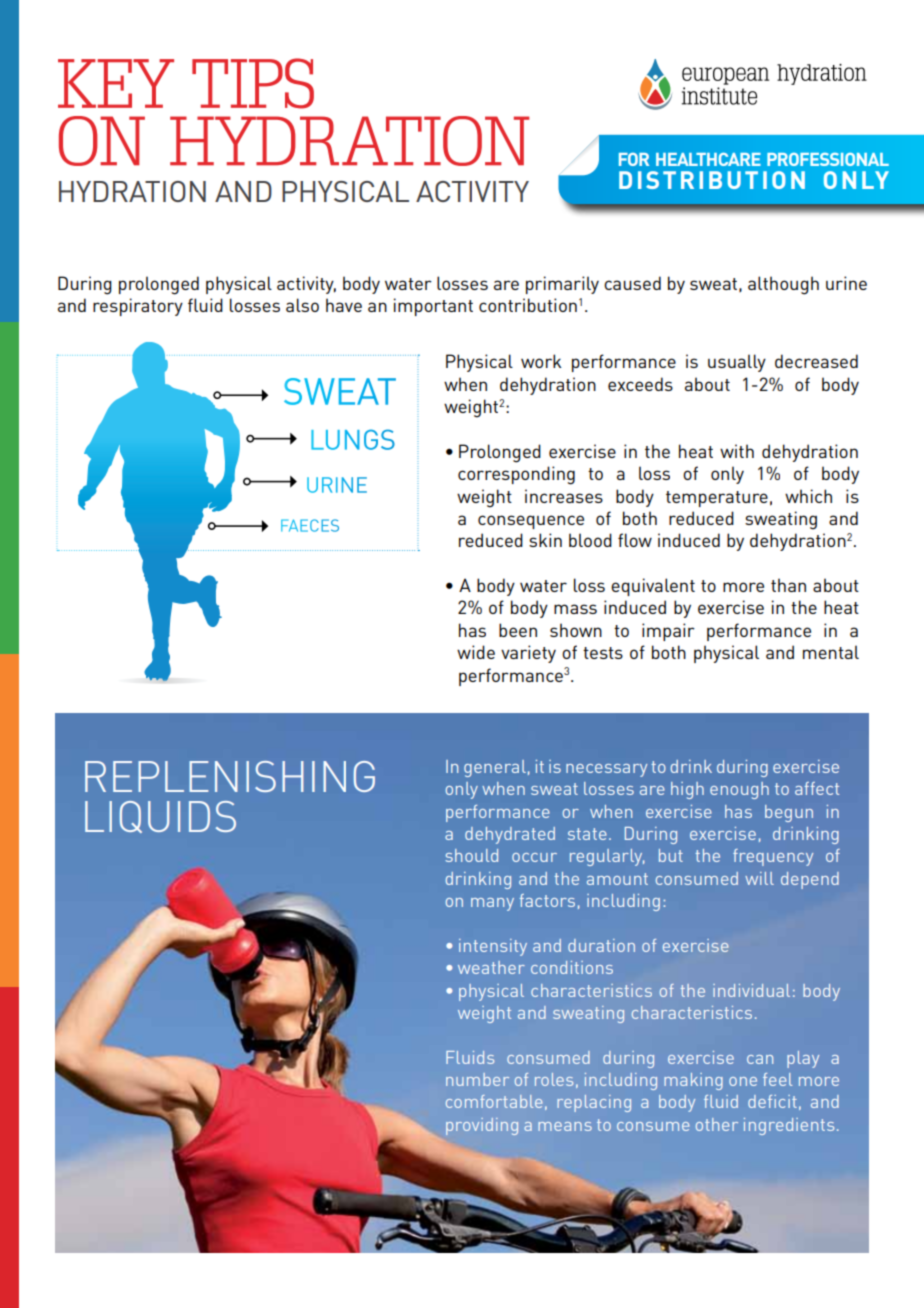 The image size is (924, 1308). Describe the element at coordinates (783, 285) in the screenshot. I see `although` at that location.
